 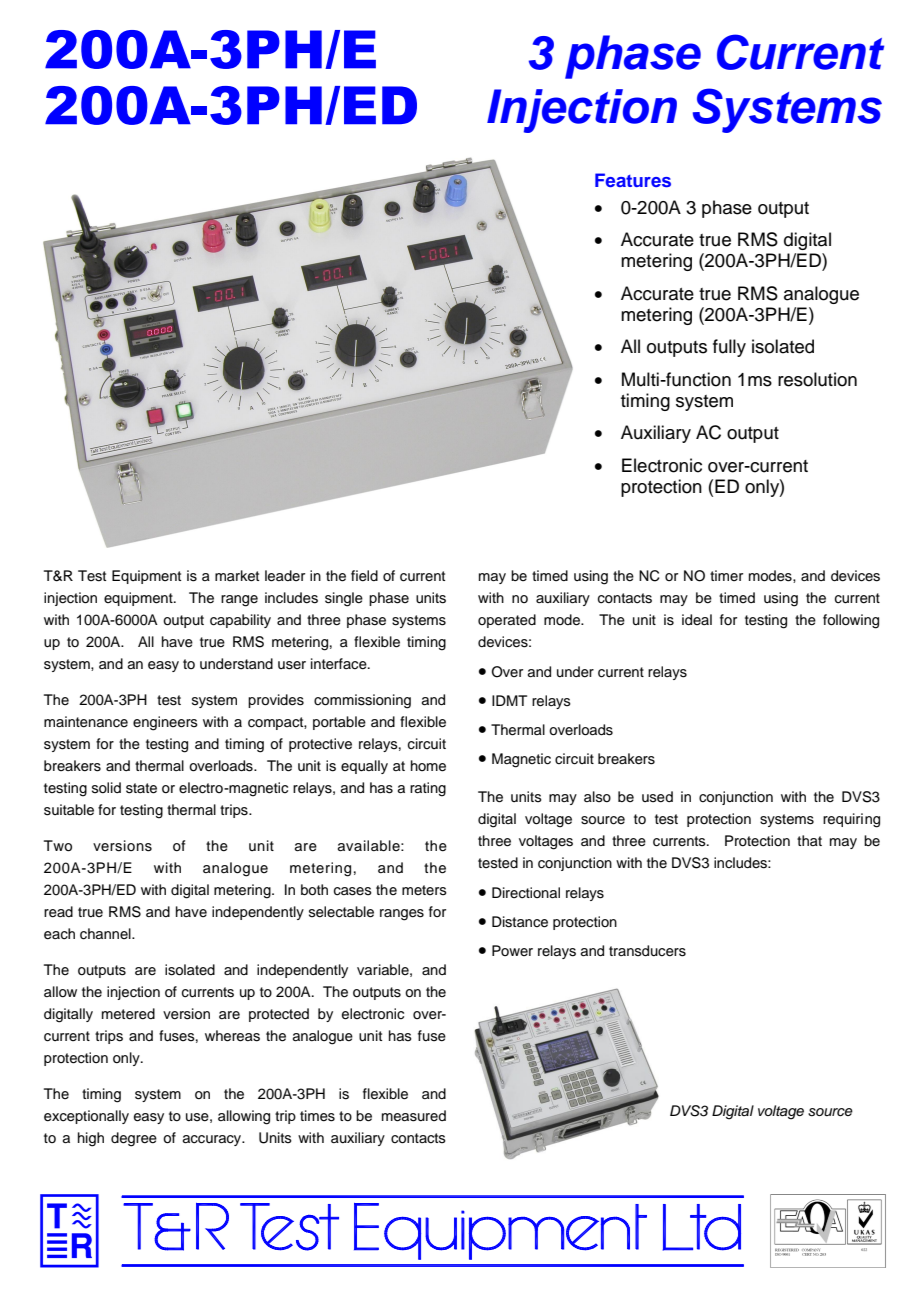 What do you see at coordinates (414, 1116) in the screenshot?
I see `measured` at bounding box center [414, 1116].
